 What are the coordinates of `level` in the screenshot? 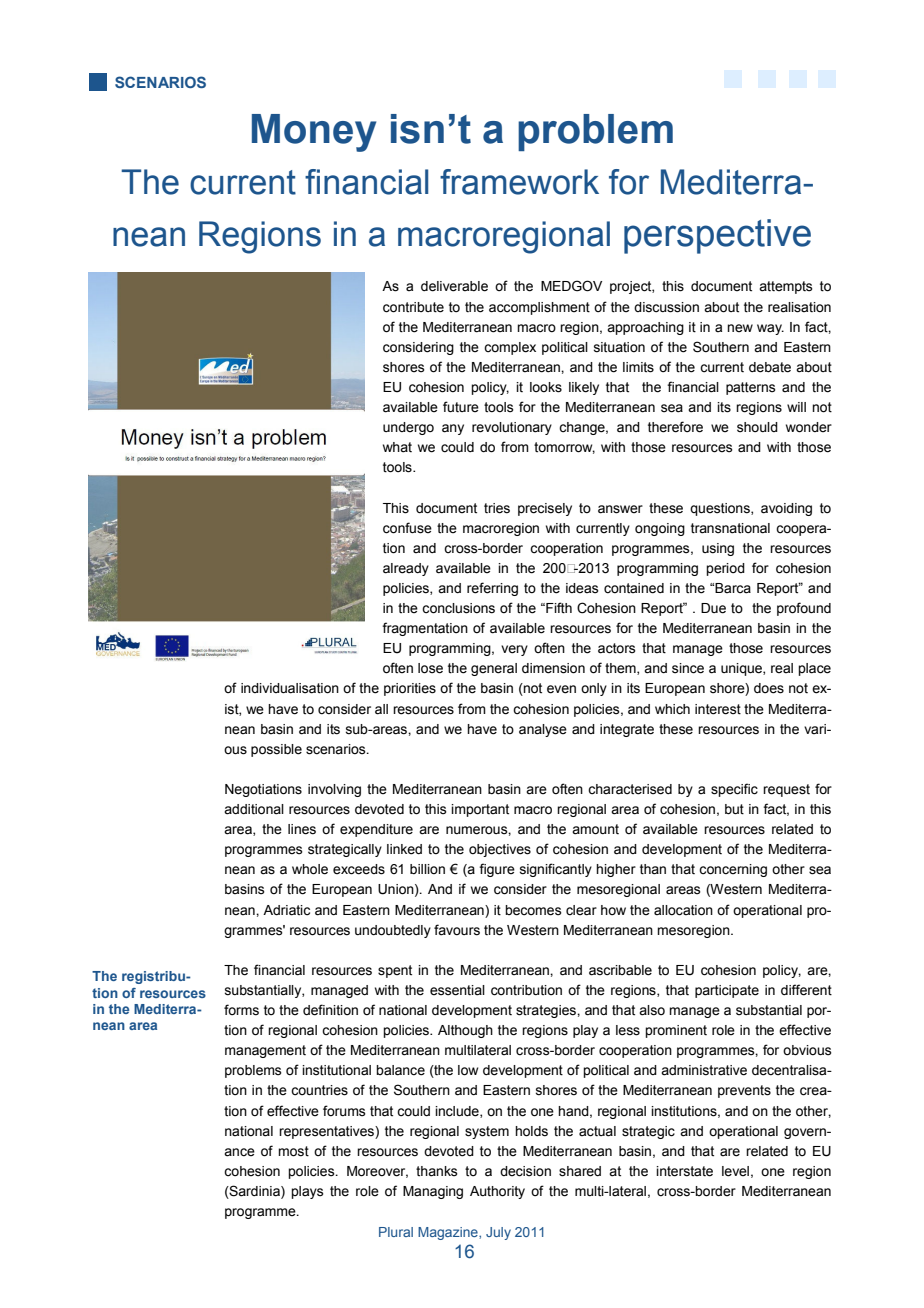 It's located at (735, 1171).
